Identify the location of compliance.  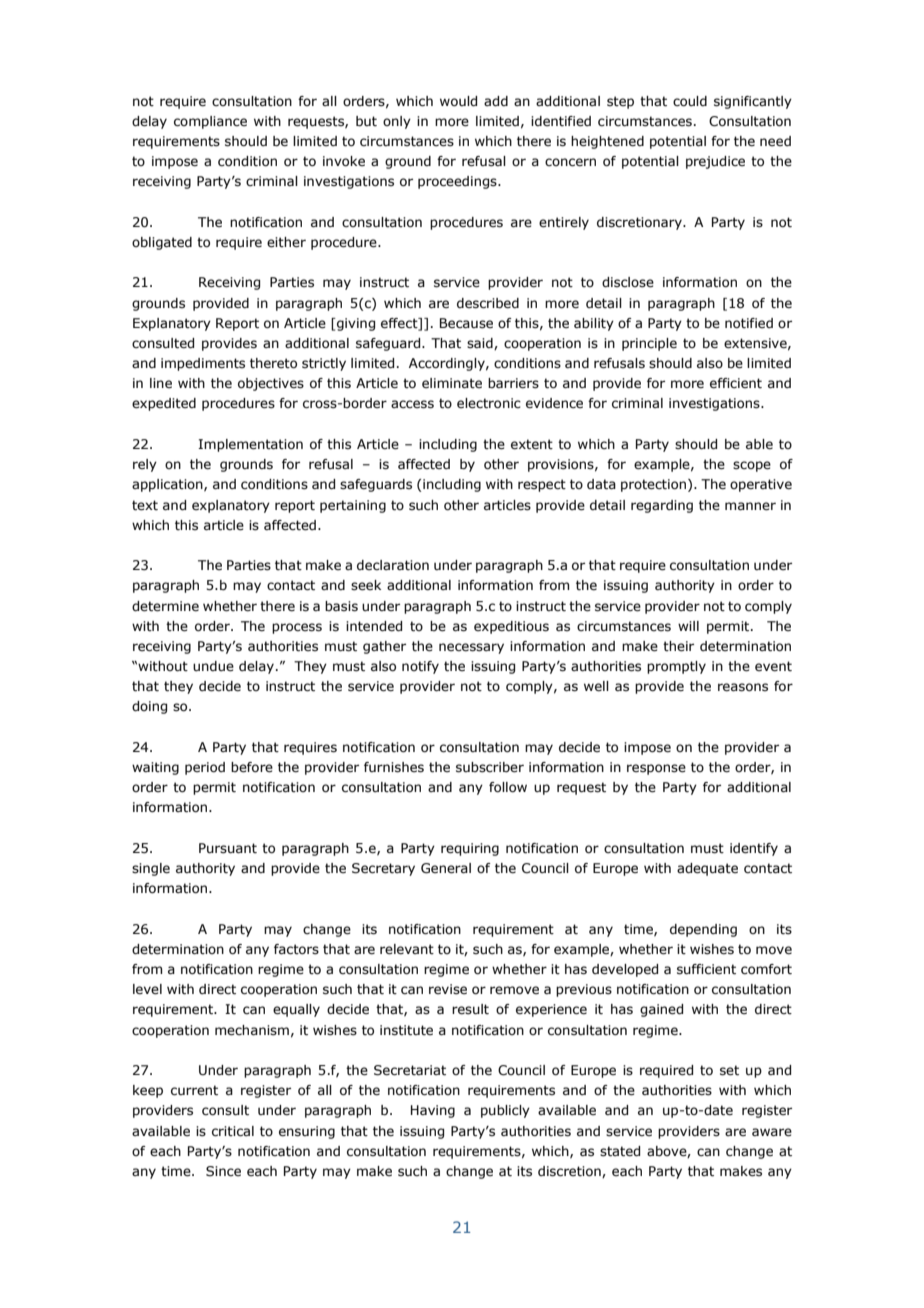
(210, 122).
